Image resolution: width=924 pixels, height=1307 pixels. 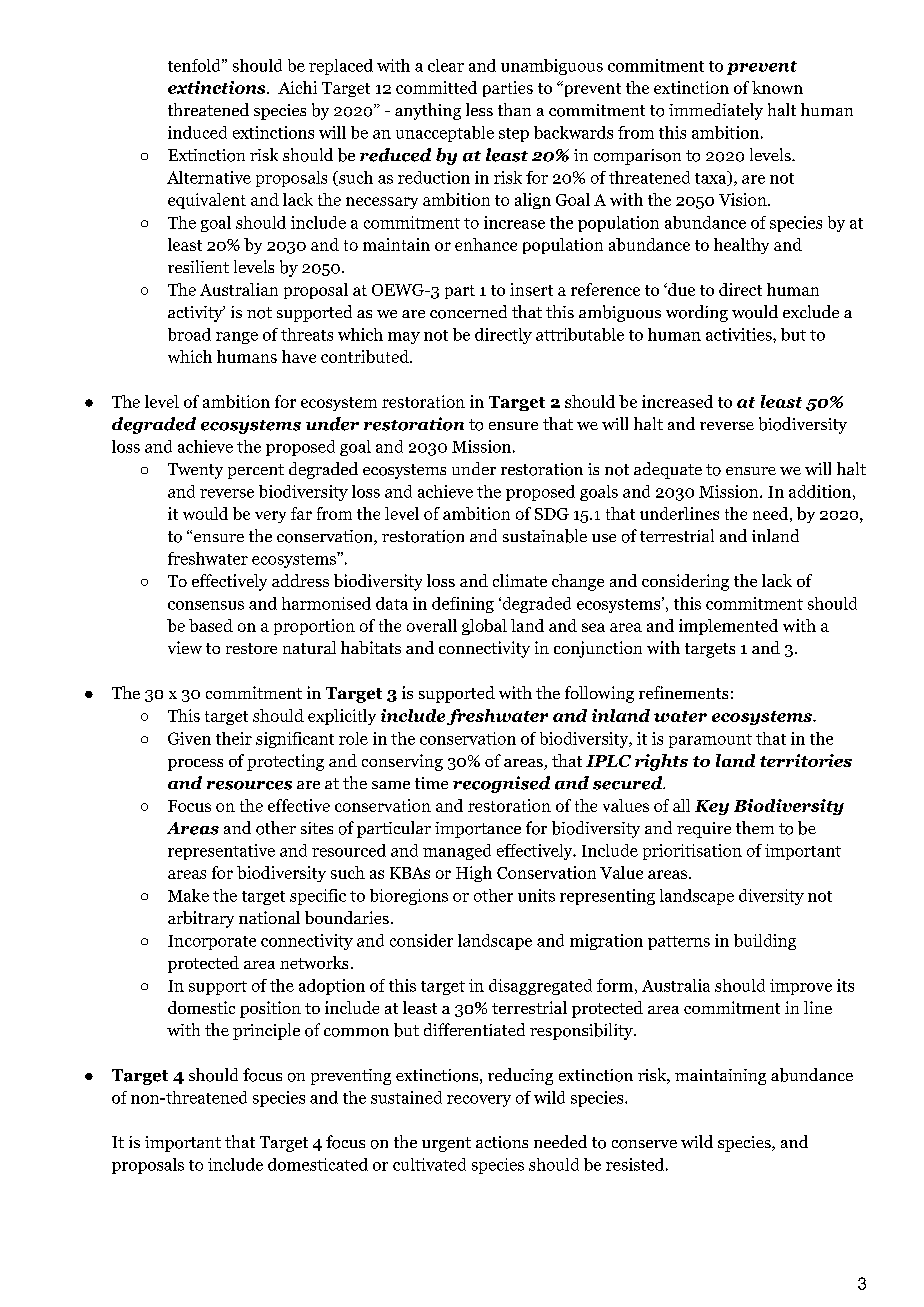 What do you see at coordinates (297, 87) in the screenshot?
I see `Aichi` at bounding box center [297, 87].
